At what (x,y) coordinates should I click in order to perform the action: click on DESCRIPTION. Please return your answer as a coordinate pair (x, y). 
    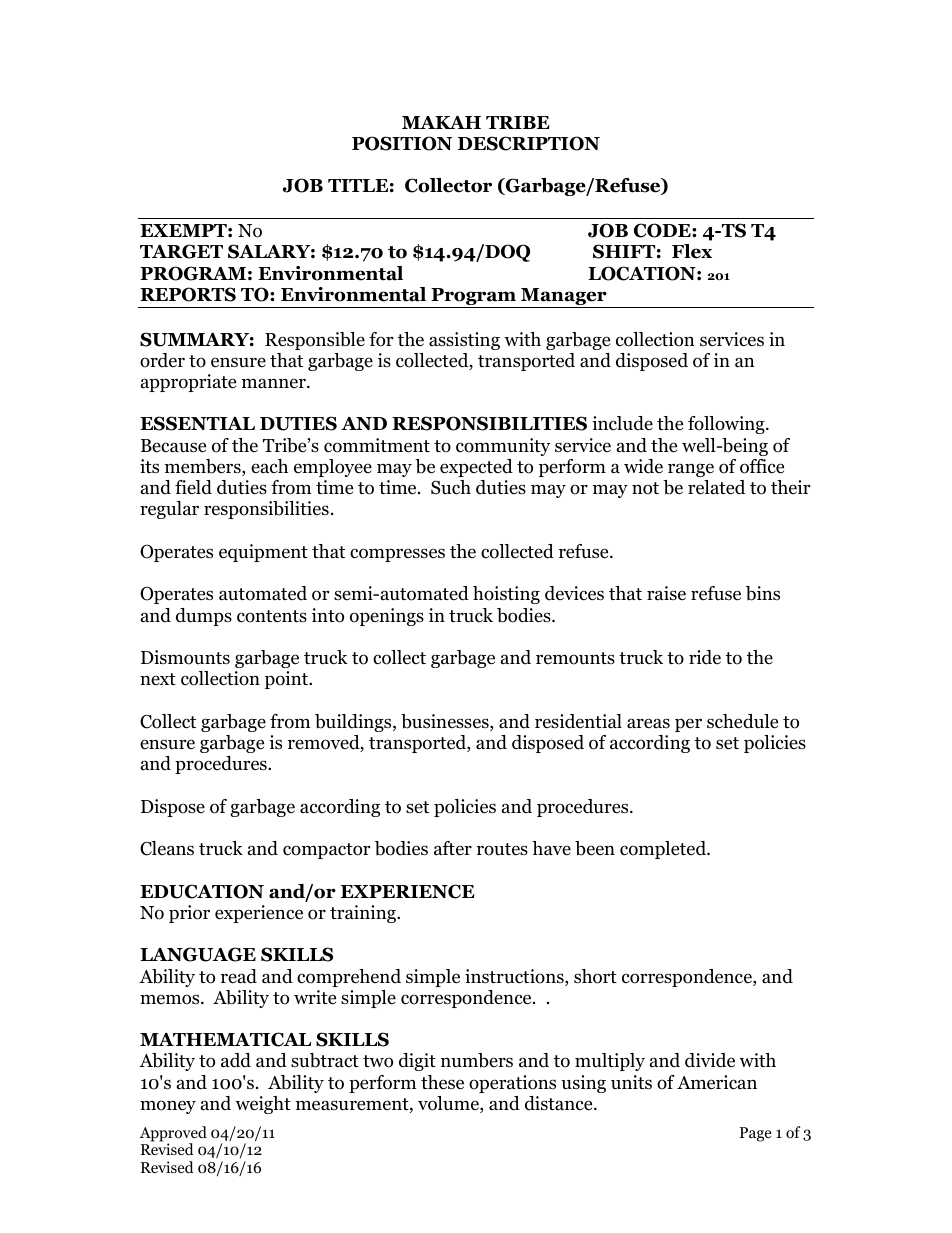
    Looking at the image, I should click on (529, 143).
